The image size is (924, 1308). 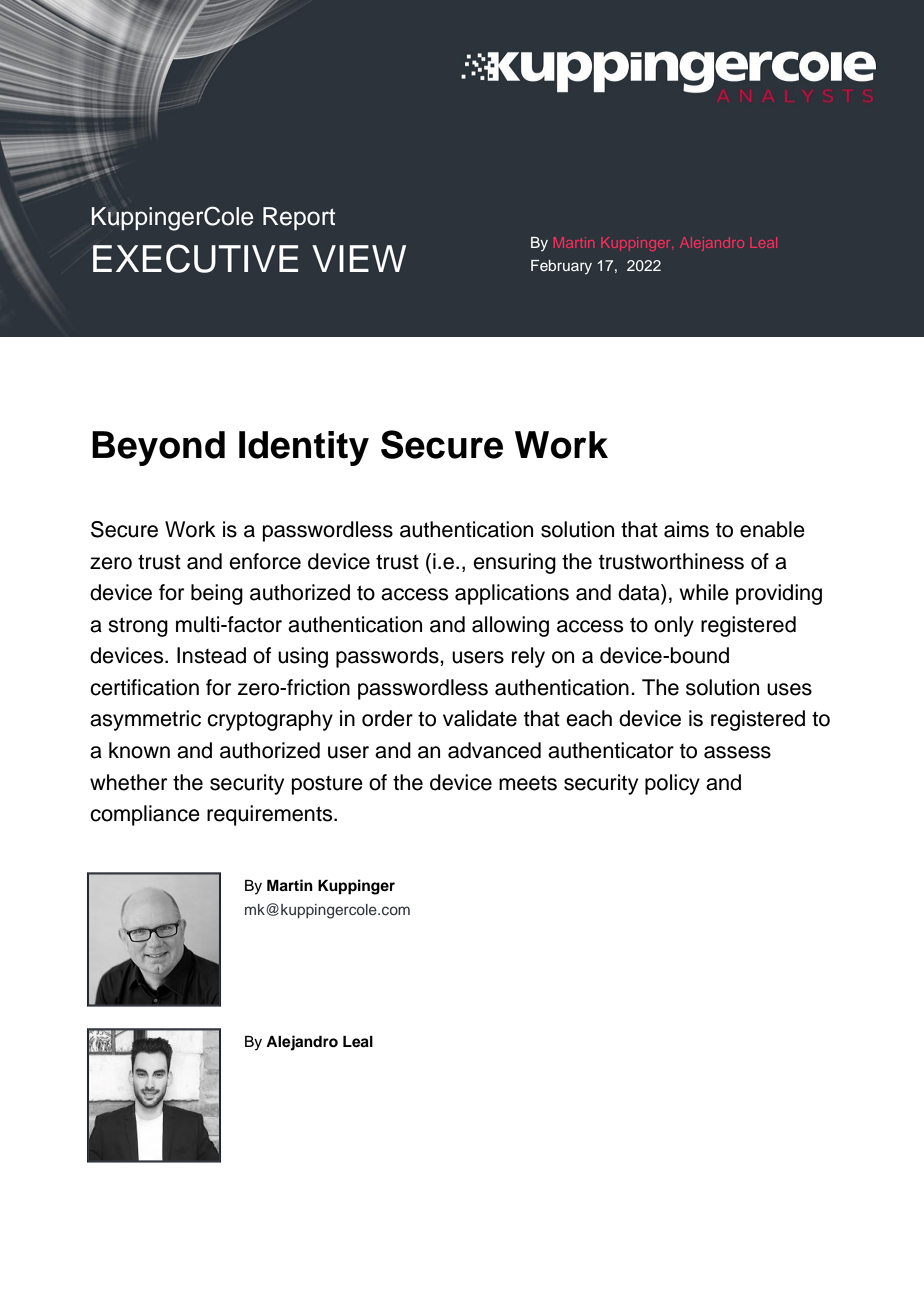 What do you see at coordinates (359, 258) in the screenshot?
I see `VIEW` at bounding box center [359, 258].
